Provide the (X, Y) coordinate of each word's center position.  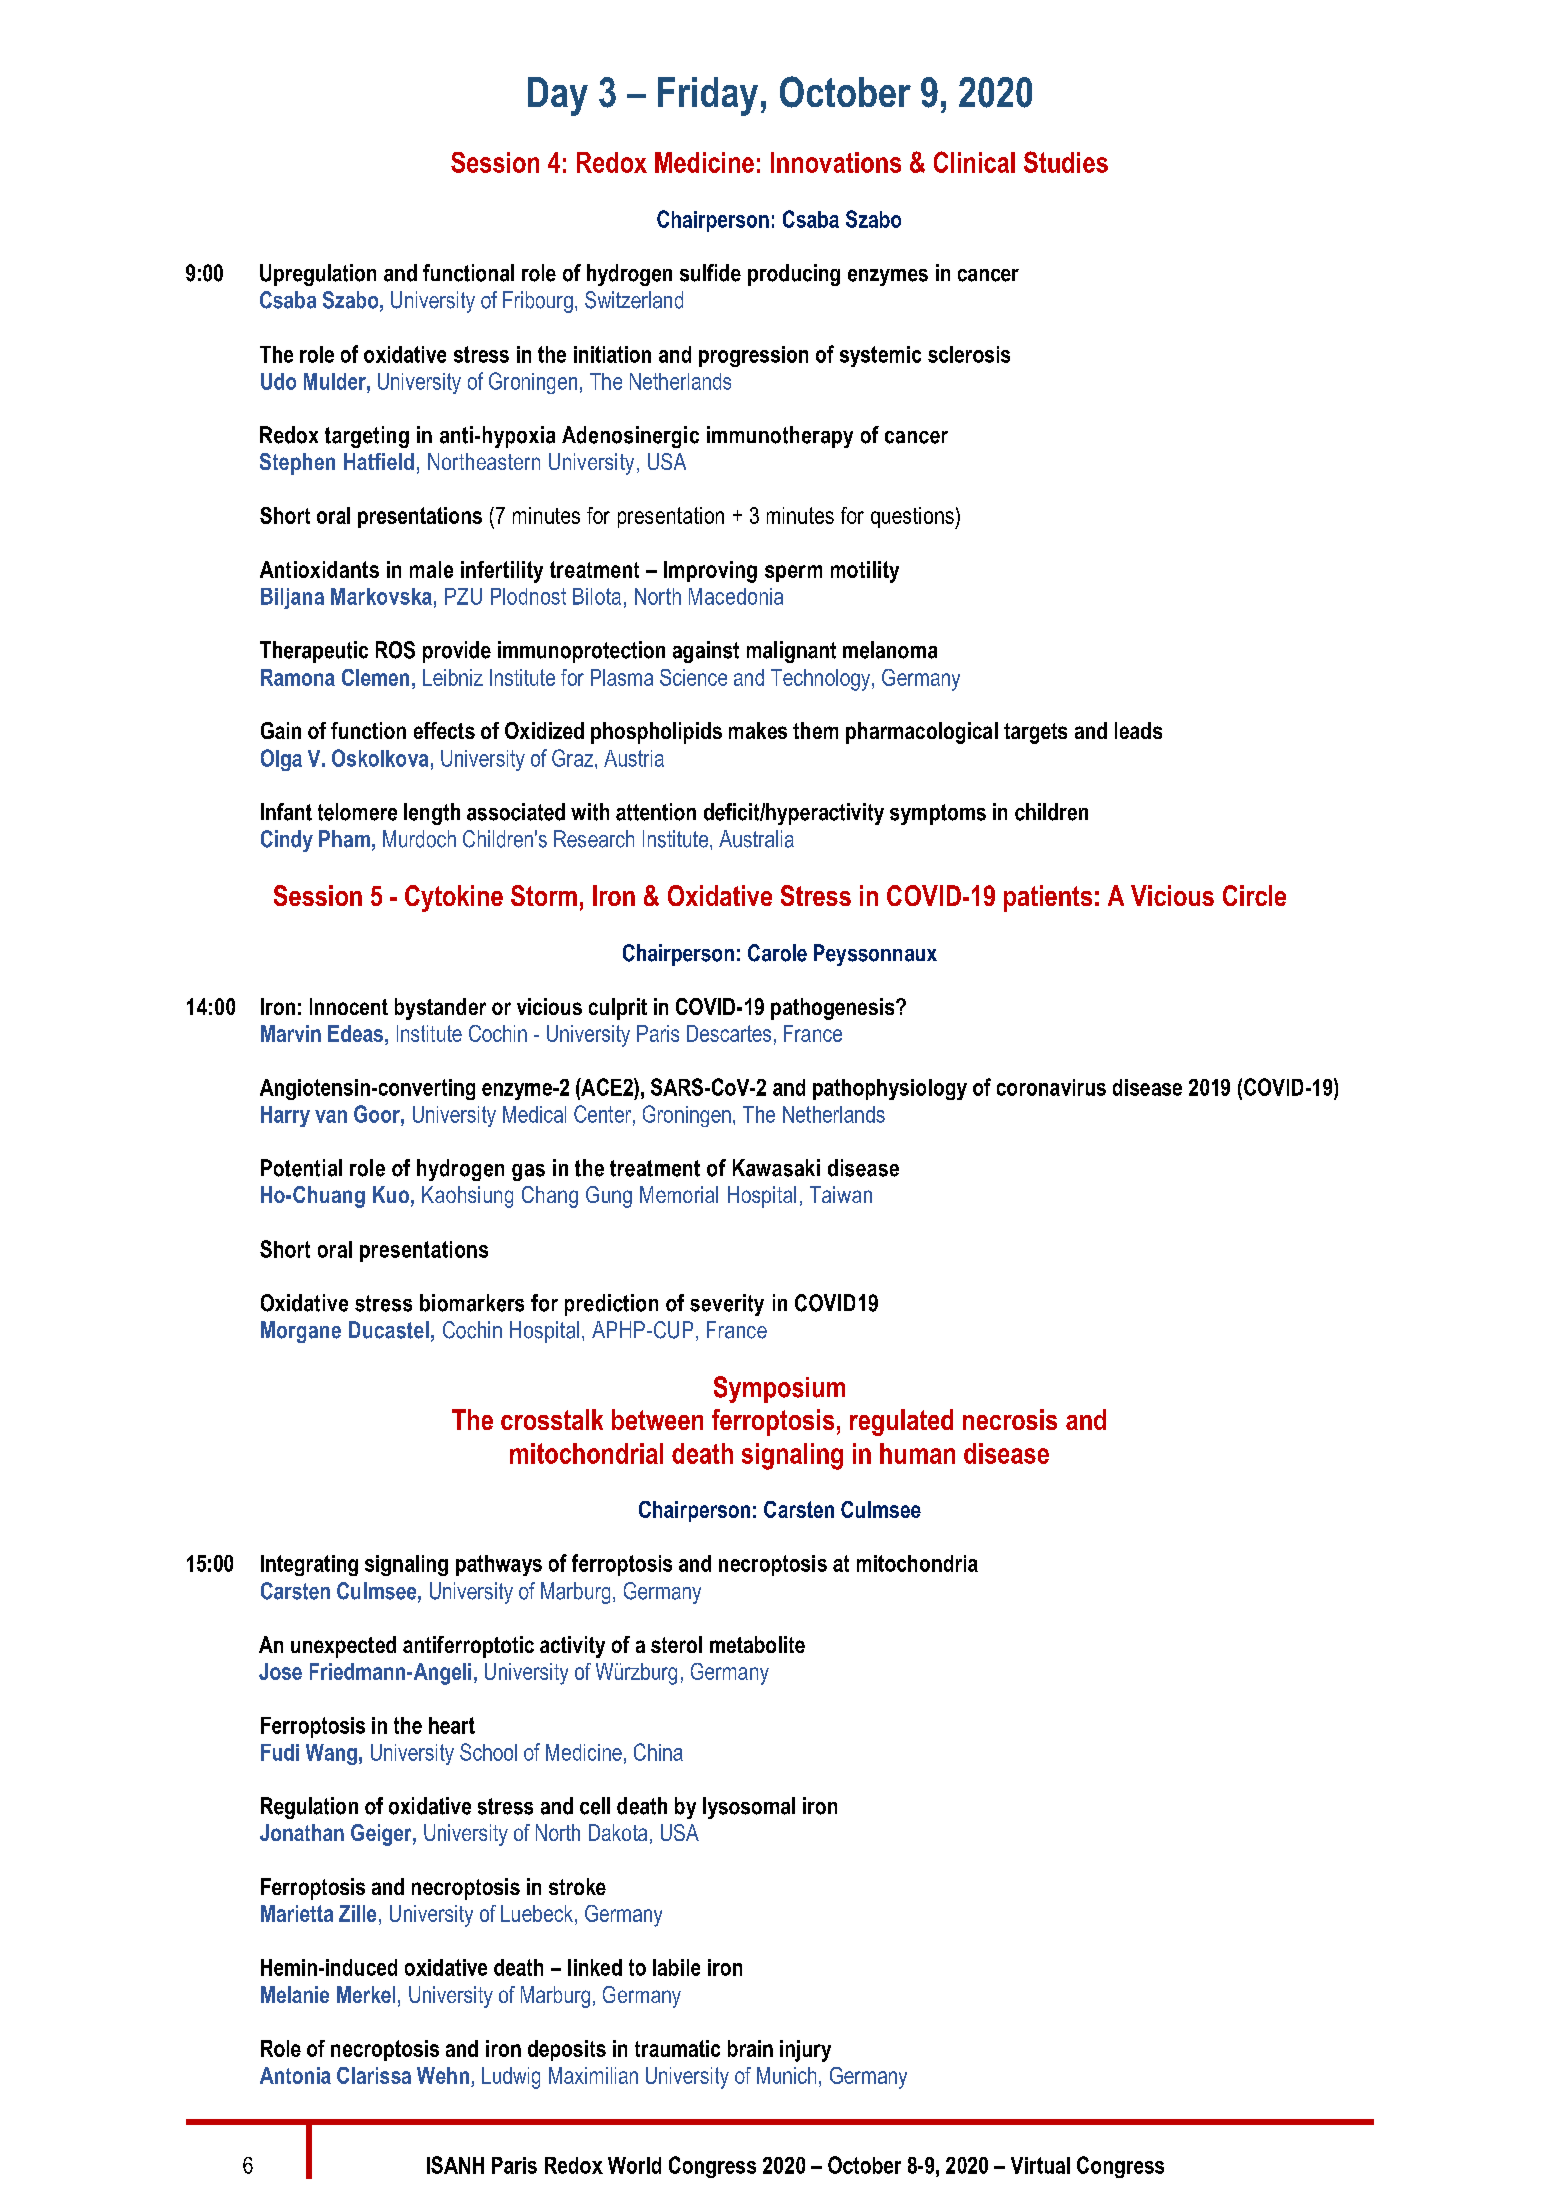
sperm (793, 573)
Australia (756, 839)
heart (452, 1725)
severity (727, 1305)
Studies (1066, 162)
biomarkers (472, 1303)
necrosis (1010, 1419)
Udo (278, 381)
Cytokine (454, 898)
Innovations (836, 162)
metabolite (757, 1644)
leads (1138, 730)
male (431, 569)
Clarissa (374, 2075)
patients (1048, 898)
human (917, 1453)
